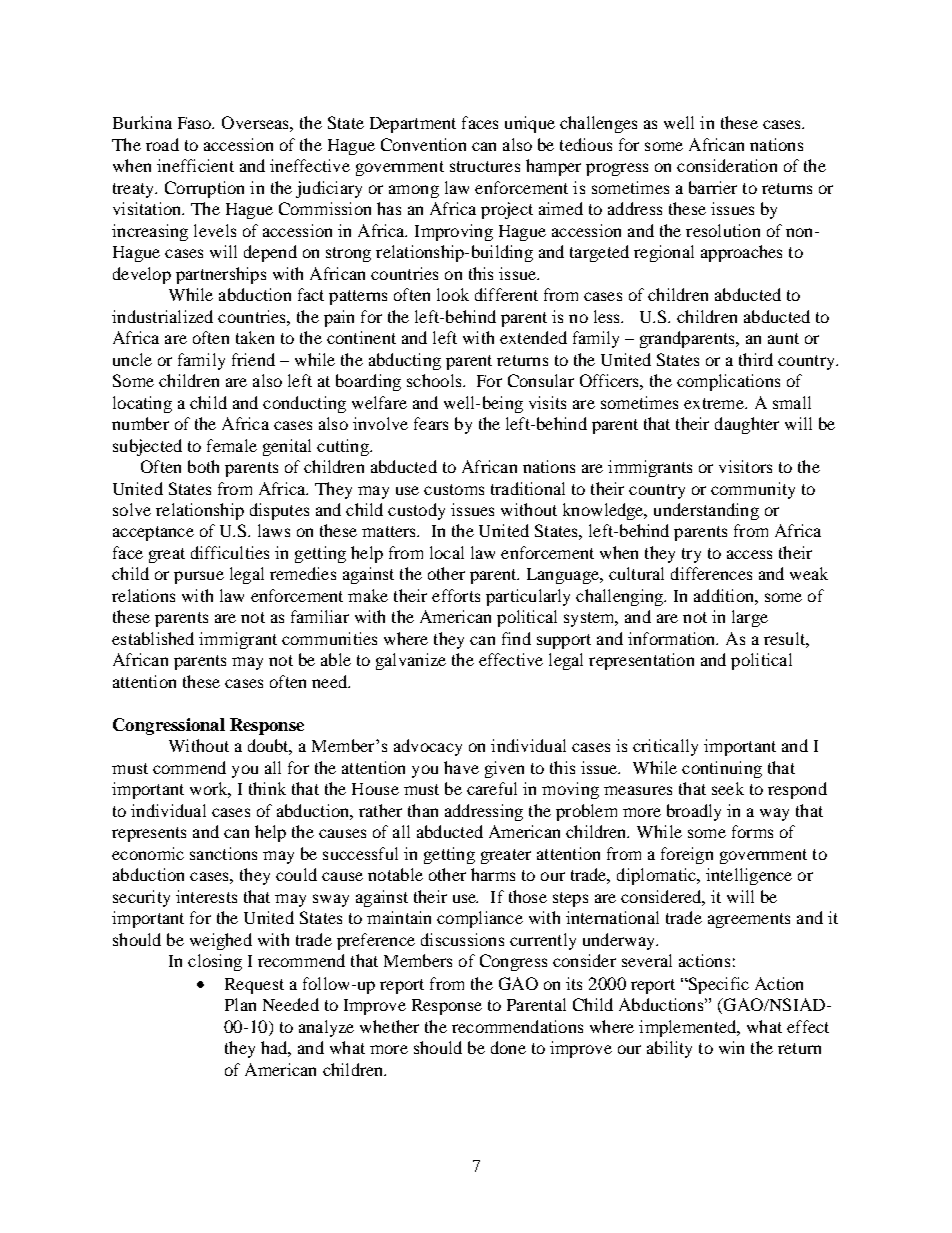  I want to click on Plan, so click(240, 1004).
